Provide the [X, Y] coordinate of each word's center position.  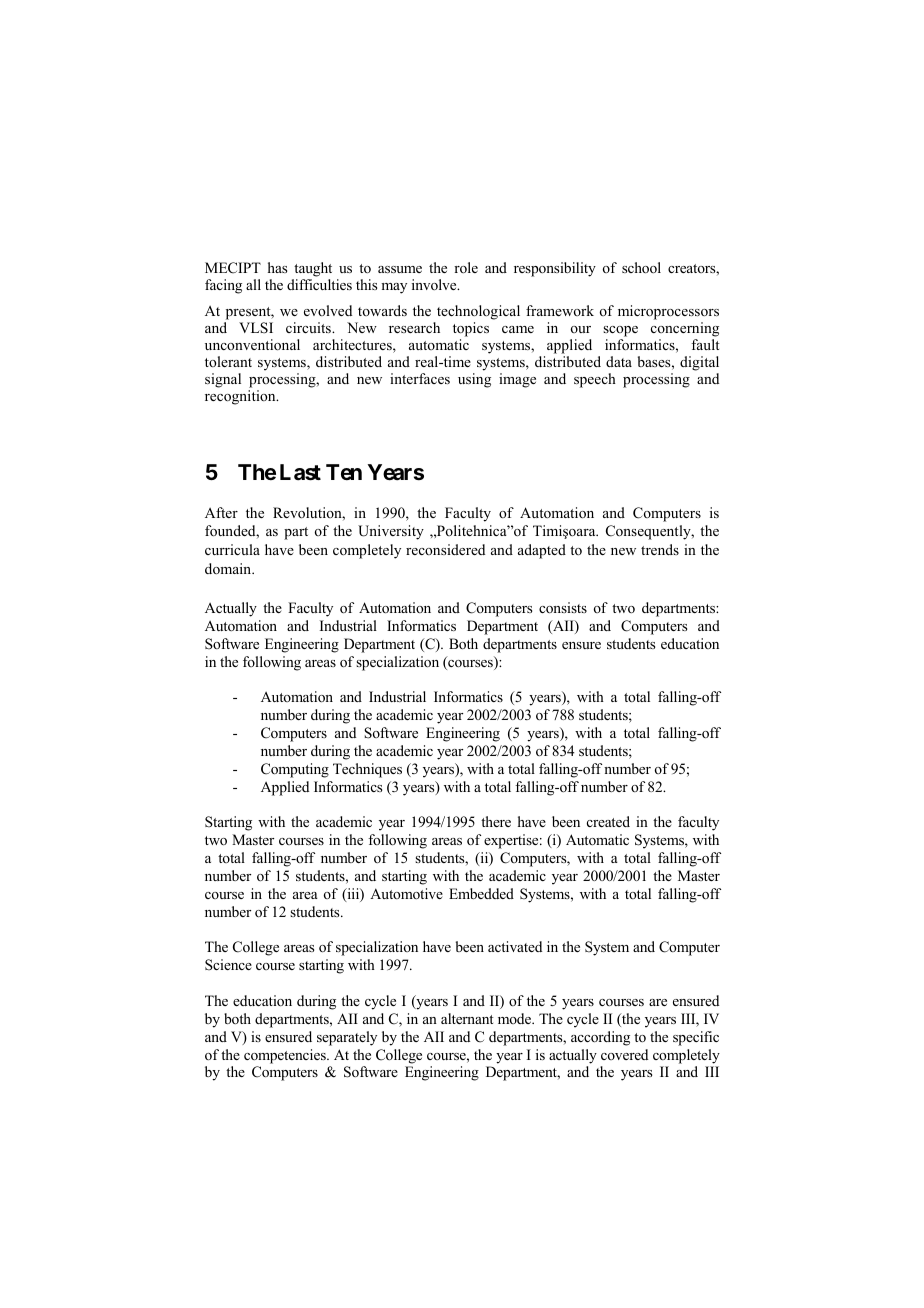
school [641, 268]
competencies [286, 1056]
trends [660, 549]
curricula [232, 549]
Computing [295, 770]
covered [624, 1054]
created [608, 821]
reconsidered [445, 549]
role [466, 267]
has [277, 267]
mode [516, 1018]
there [496, 821]
